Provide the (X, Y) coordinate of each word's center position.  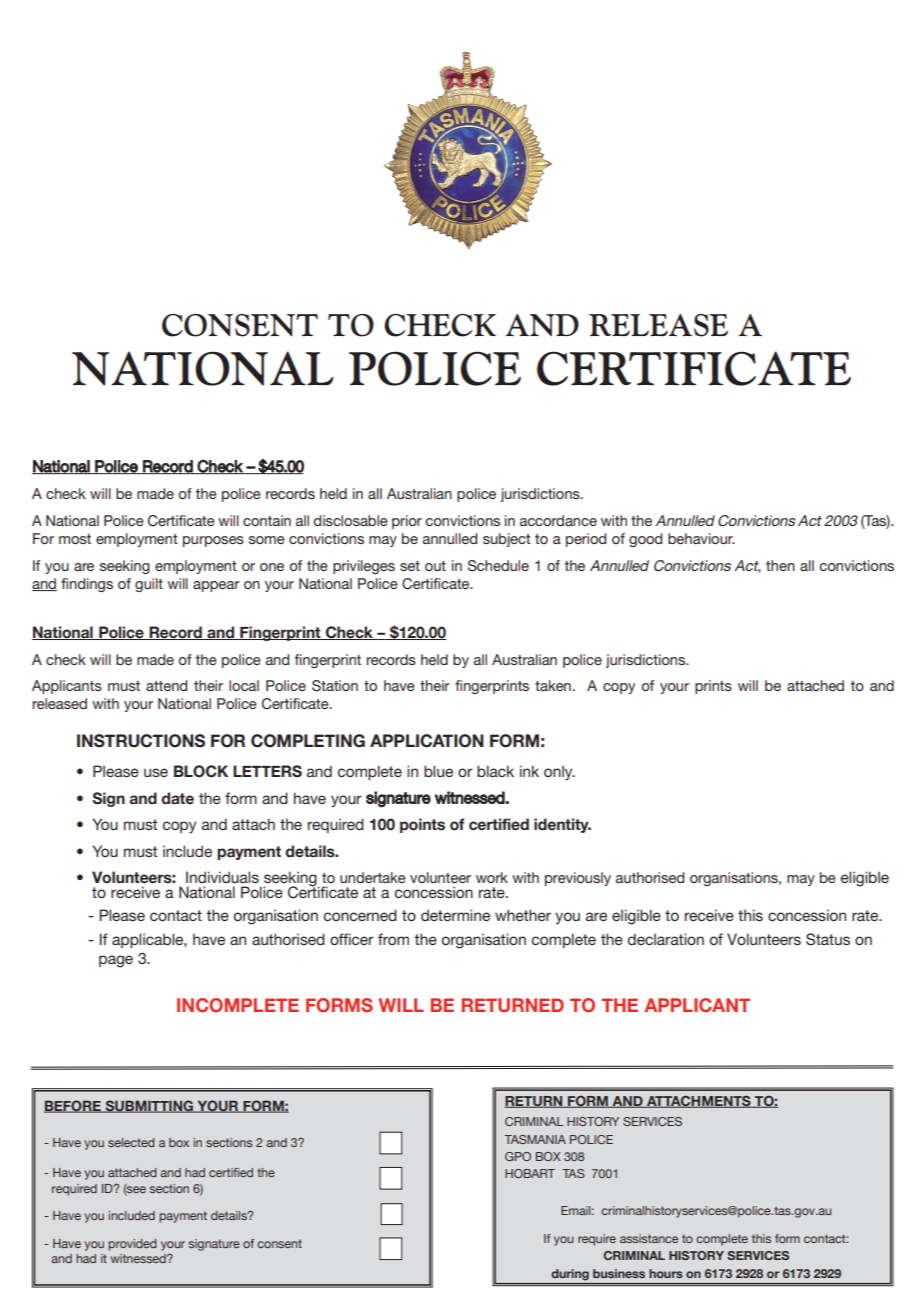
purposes (213, 541)
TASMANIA (535, 1139)
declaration (666, 939)
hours (666, 1273)
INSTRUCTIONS (141, 741)
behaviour (701, 538)
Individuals (222, 877)
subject (507, 540)
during (570, 1275)
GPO (518, 1156)
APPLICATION (427, 741)
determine (455, 915)
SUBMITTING (149, 1106)
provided (132, 1245)
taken (554, 685)
